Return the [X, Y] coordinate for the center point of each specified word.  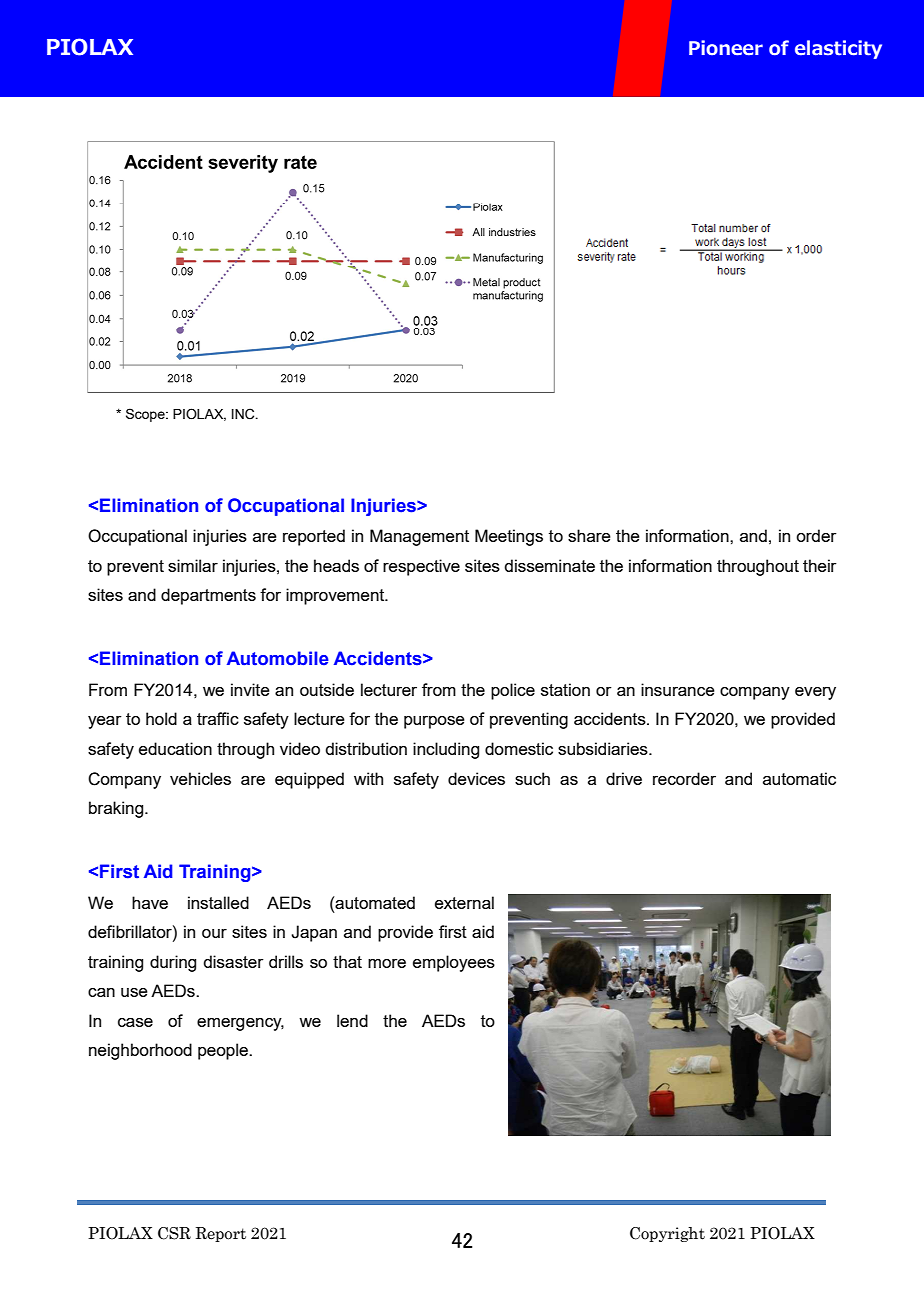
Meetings [509, 537]
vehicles [200, 778]
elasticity [838, 49]
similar [193, 565]
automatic [799, 778]
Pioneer [726, 48]
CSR [174, 1233]
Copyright [667, 1234]
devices [476, 778]
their [820, 565]
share [589, 535]
